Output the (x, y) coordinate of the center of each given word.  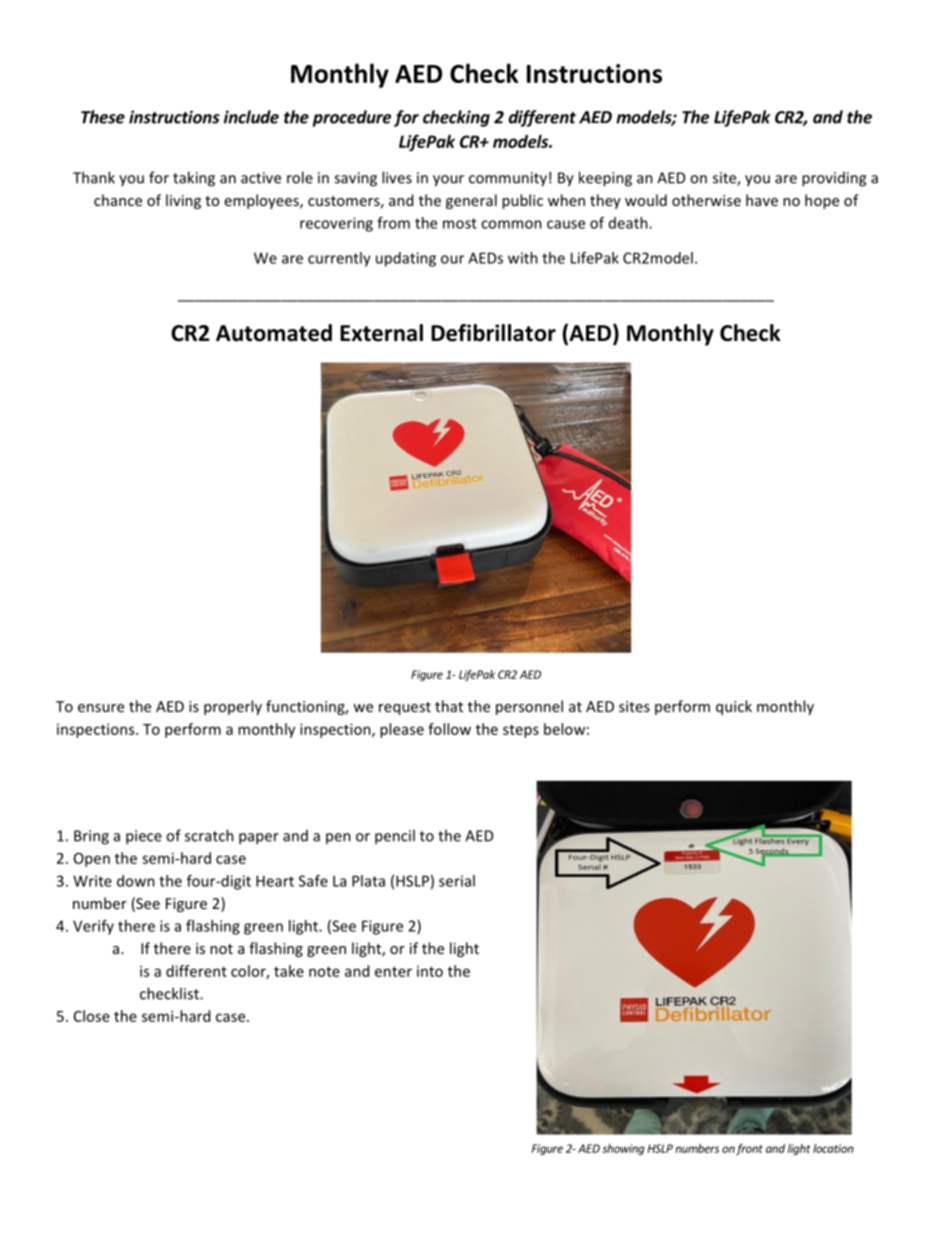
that (449, 706)
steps (521, 731)
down (136, 881)
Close (92, 1016)
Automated (274, 333)
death (629, 223)
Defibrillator (493, 333)
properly (233, 707)
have (762, 200)
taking (194, 179)
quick (734, 707)
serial (457, 881)
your (448, 181)
